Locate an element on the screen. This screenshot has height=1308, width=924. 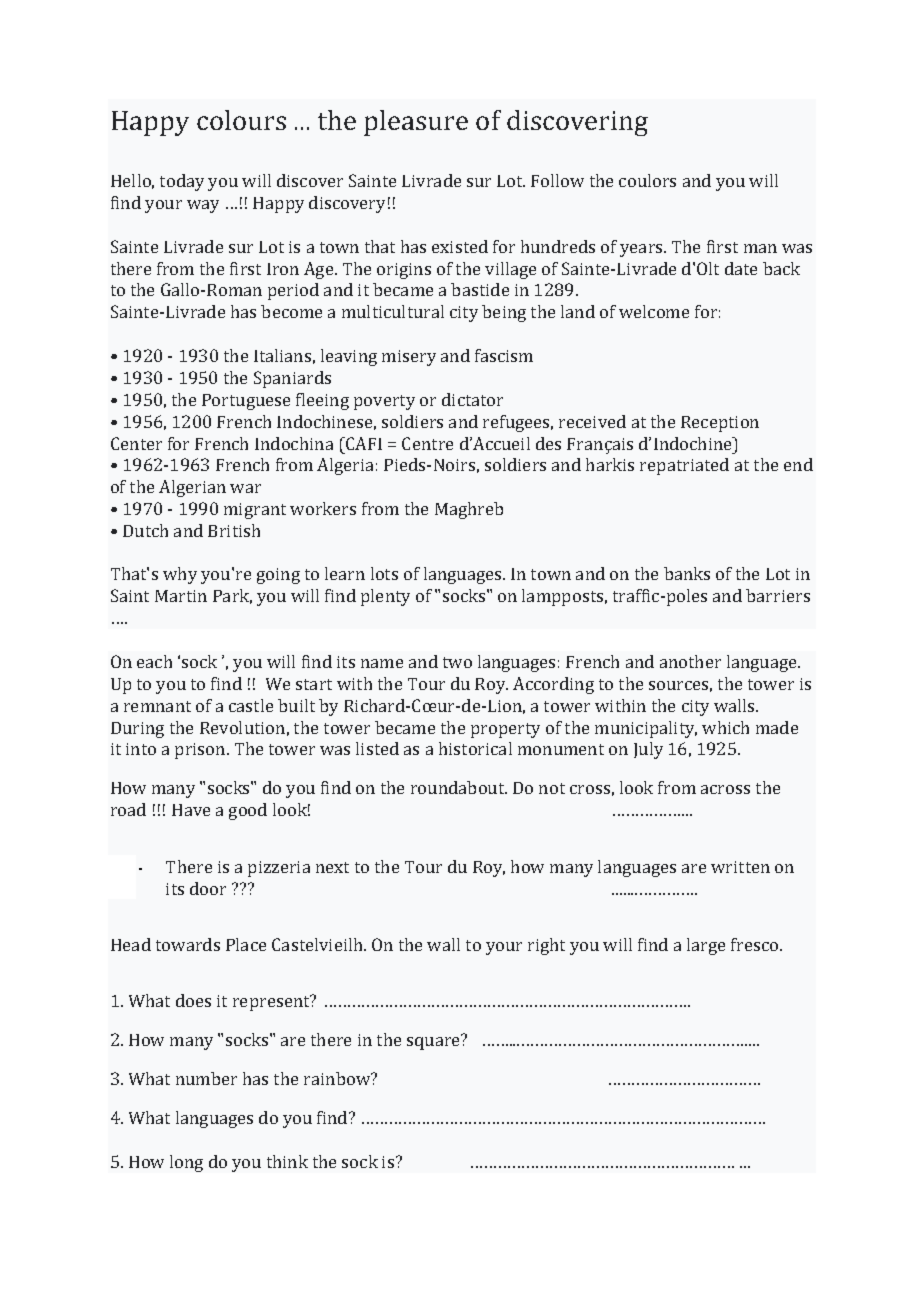
Portuguese is located at coordinates (246, 402).
